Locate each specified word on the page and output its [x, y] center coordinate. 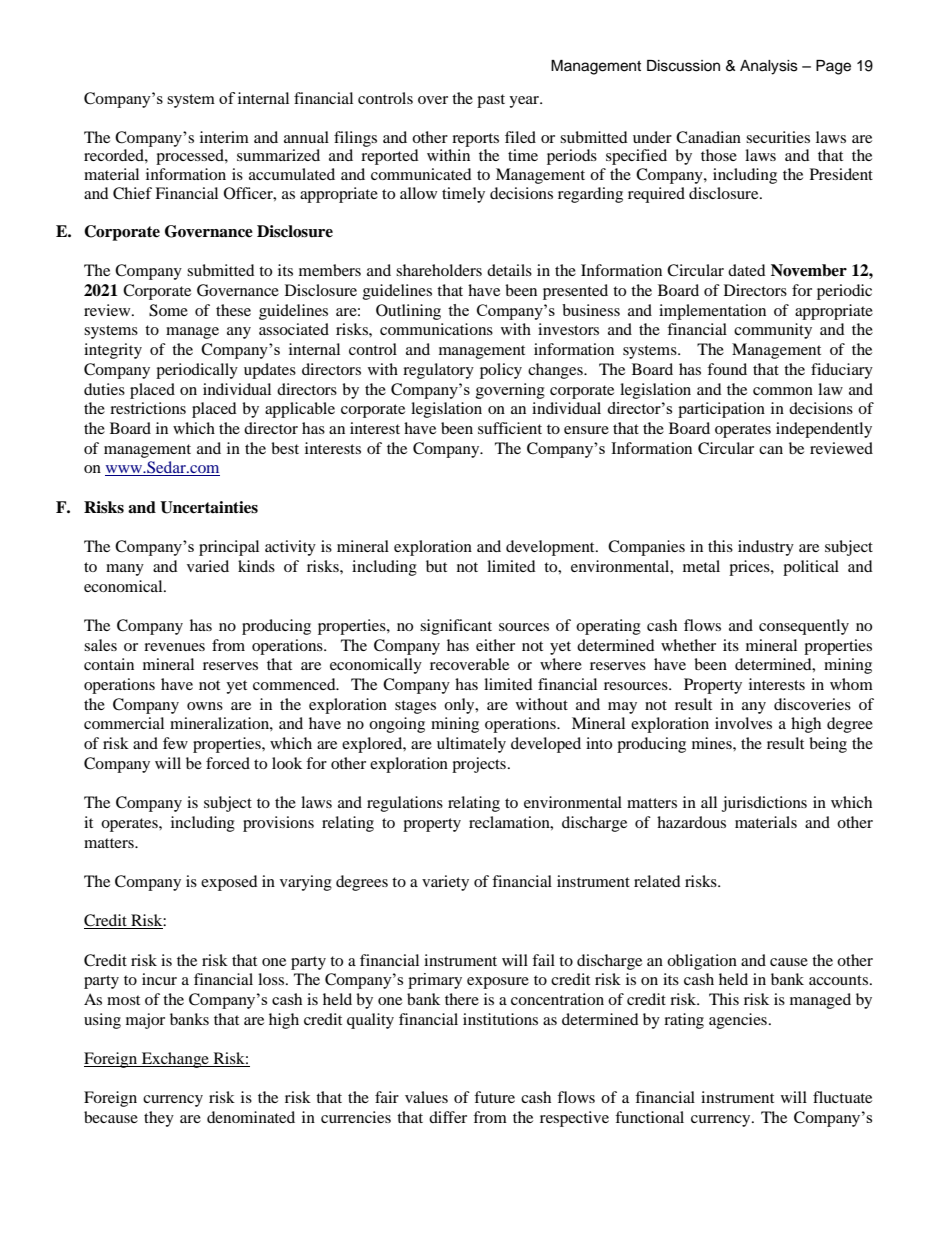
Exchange [175, 1060]
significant [456, 627]
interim [224, 137]
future [494, 1097]
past [491, 101]
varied [208, 566]
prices [750, 568]
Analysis [769, 67]
